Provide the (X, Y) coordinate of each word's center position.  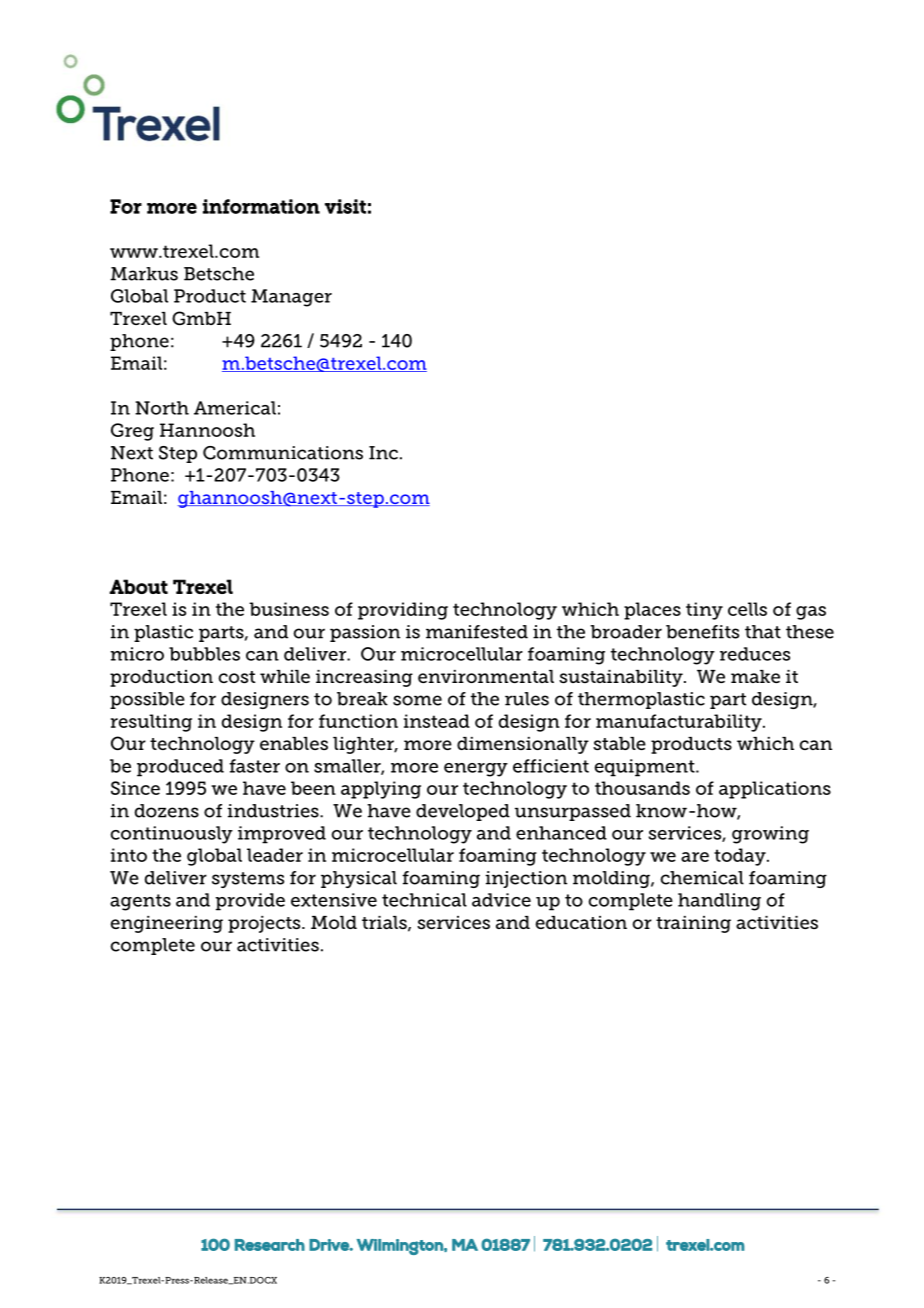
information (261, 206)
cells (747, 609)
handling (719, 902)
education (581, 922)
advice (501, 900)
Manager (291, 298)
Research (270, 1245)
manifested (477, 632)
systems (248, 880)
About (138, 586)
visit (345, 206)
